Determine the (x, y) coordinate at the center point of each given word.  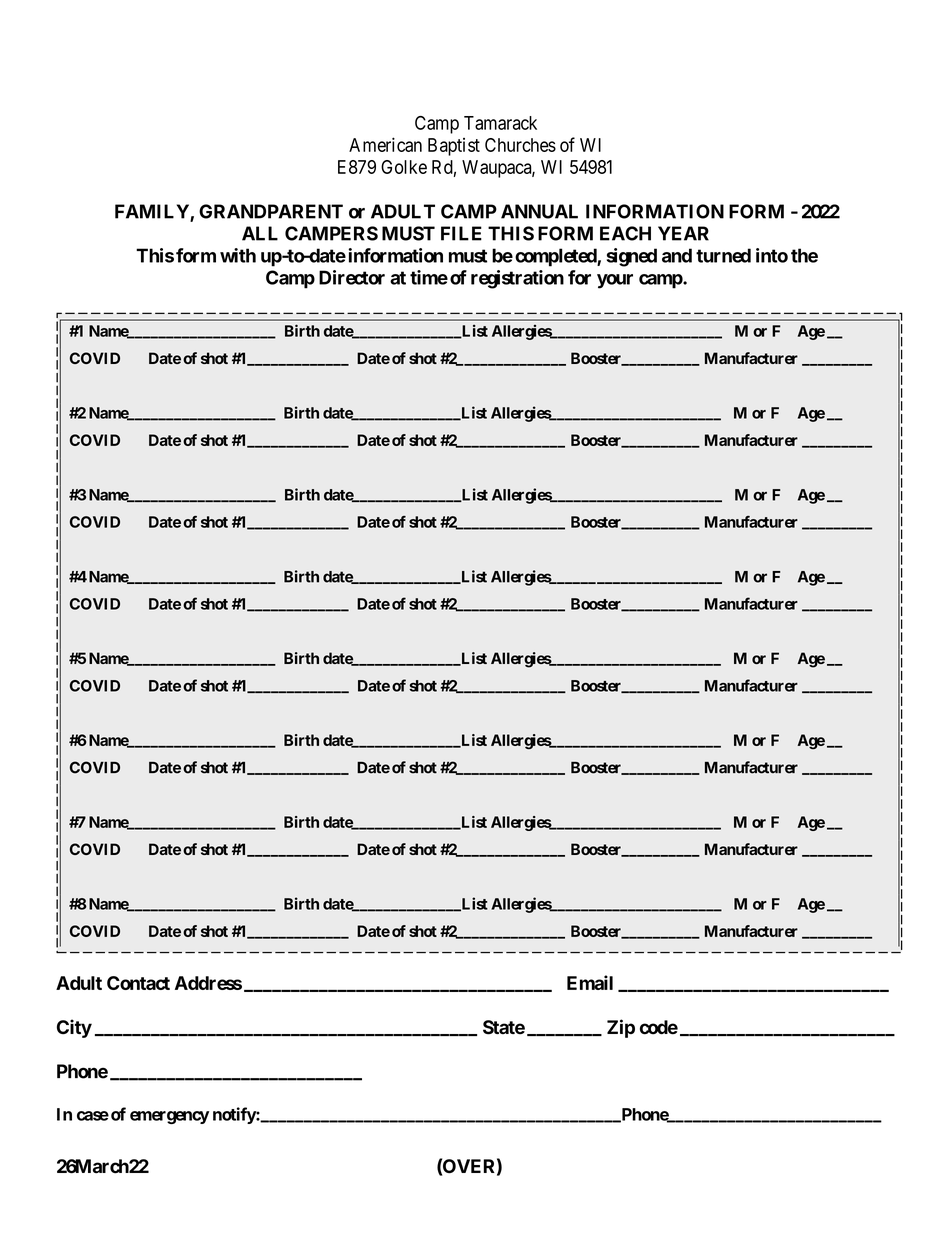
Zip (621, 1028)
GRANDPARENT (271, 211)
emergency (169, 1117)
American (385, 144)
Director (352, 277)
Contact (138, 983)
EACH (625, 233)
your (615, 281)
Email (590, 982)
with (238, 255)
